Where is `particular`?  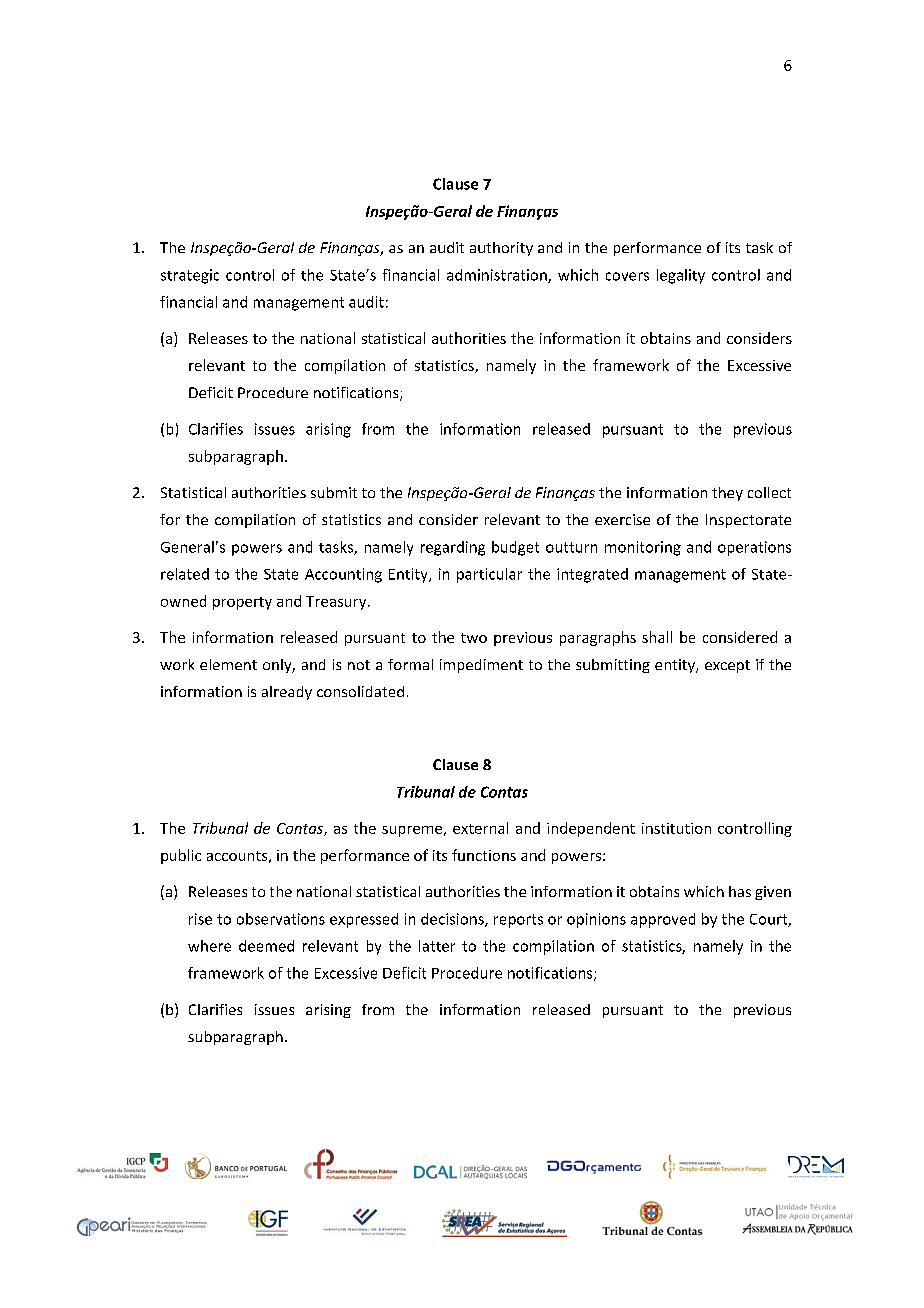 particular is located at coordinates (489, 575).
